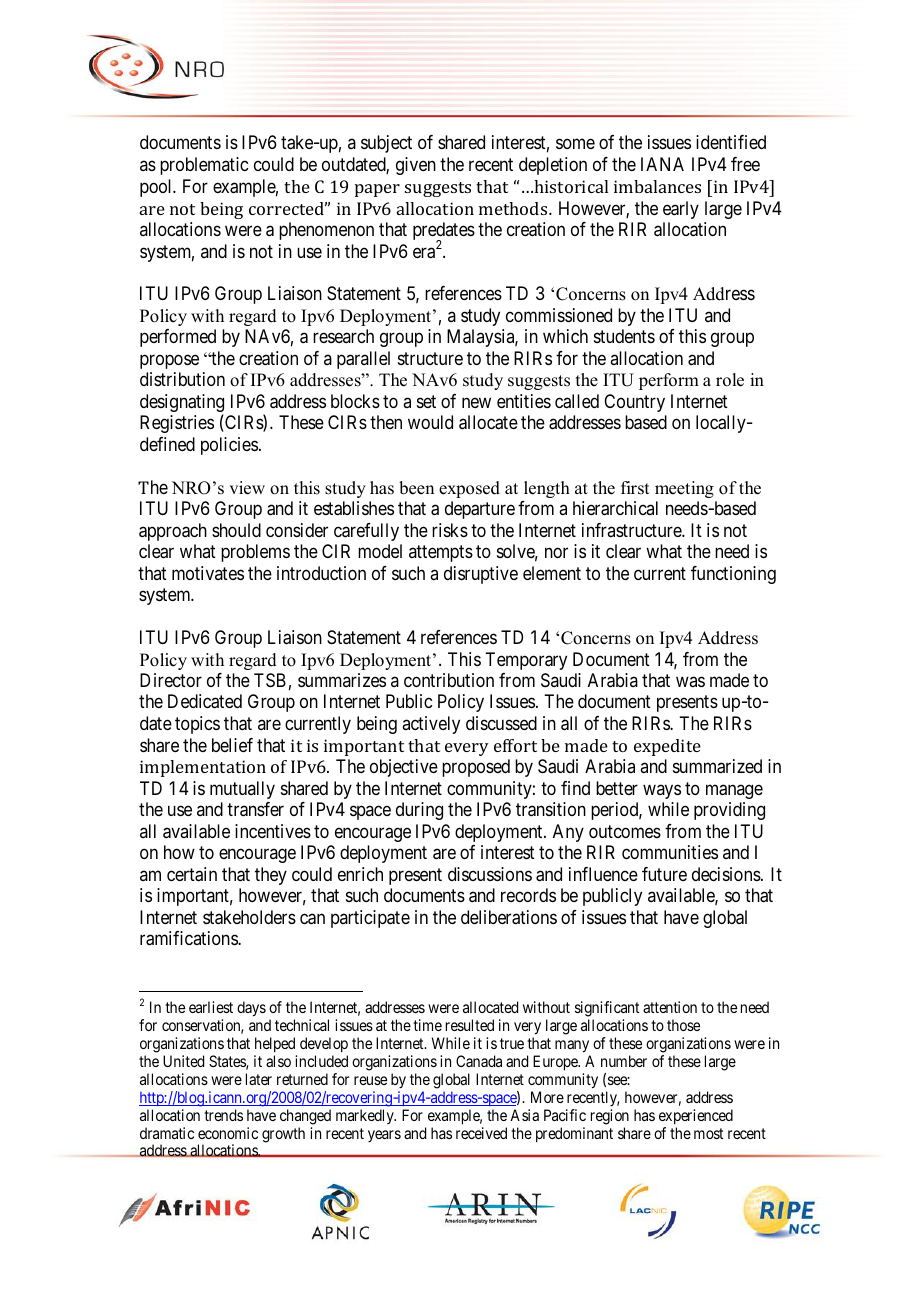  What do you see at coordinates (223, 1115) in the screenshot?
I see `trends` at bounding box center [223, 1115].
